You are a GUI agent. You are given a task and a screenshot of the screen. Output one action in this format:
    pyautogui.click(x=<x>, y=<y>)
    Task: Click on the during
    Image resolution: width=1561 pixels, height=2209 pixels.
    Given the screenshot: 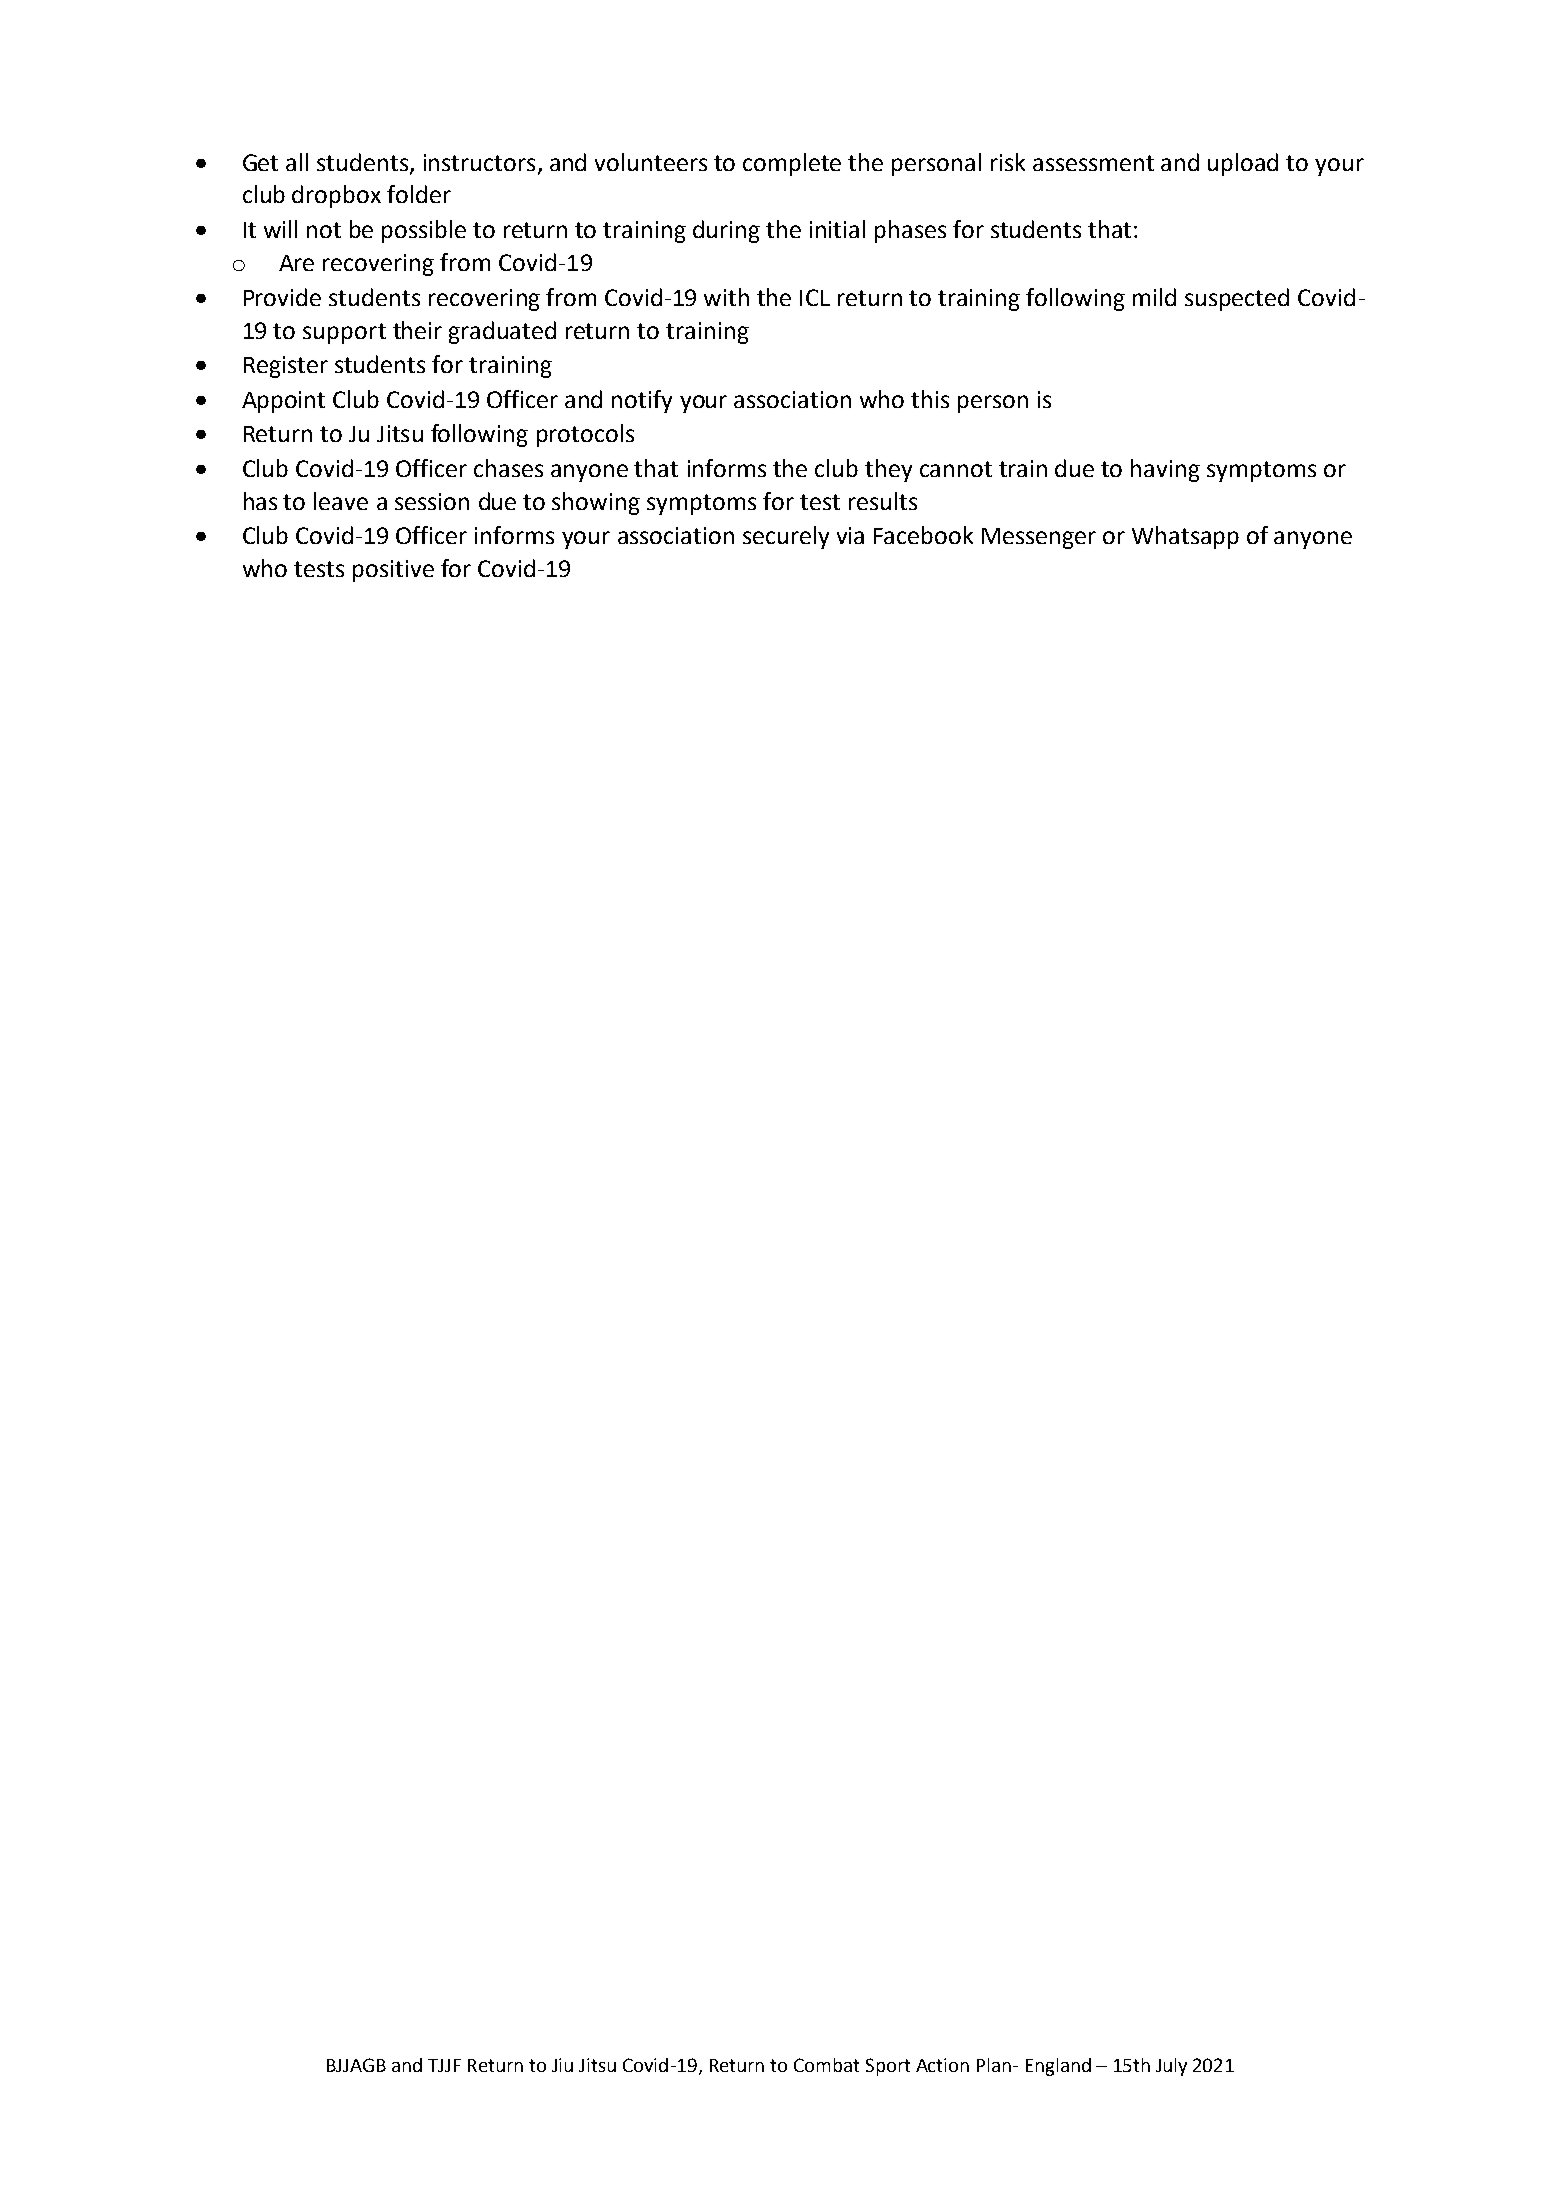 What is the action you would take?
    pyautogui.click(x=726, y=231)
